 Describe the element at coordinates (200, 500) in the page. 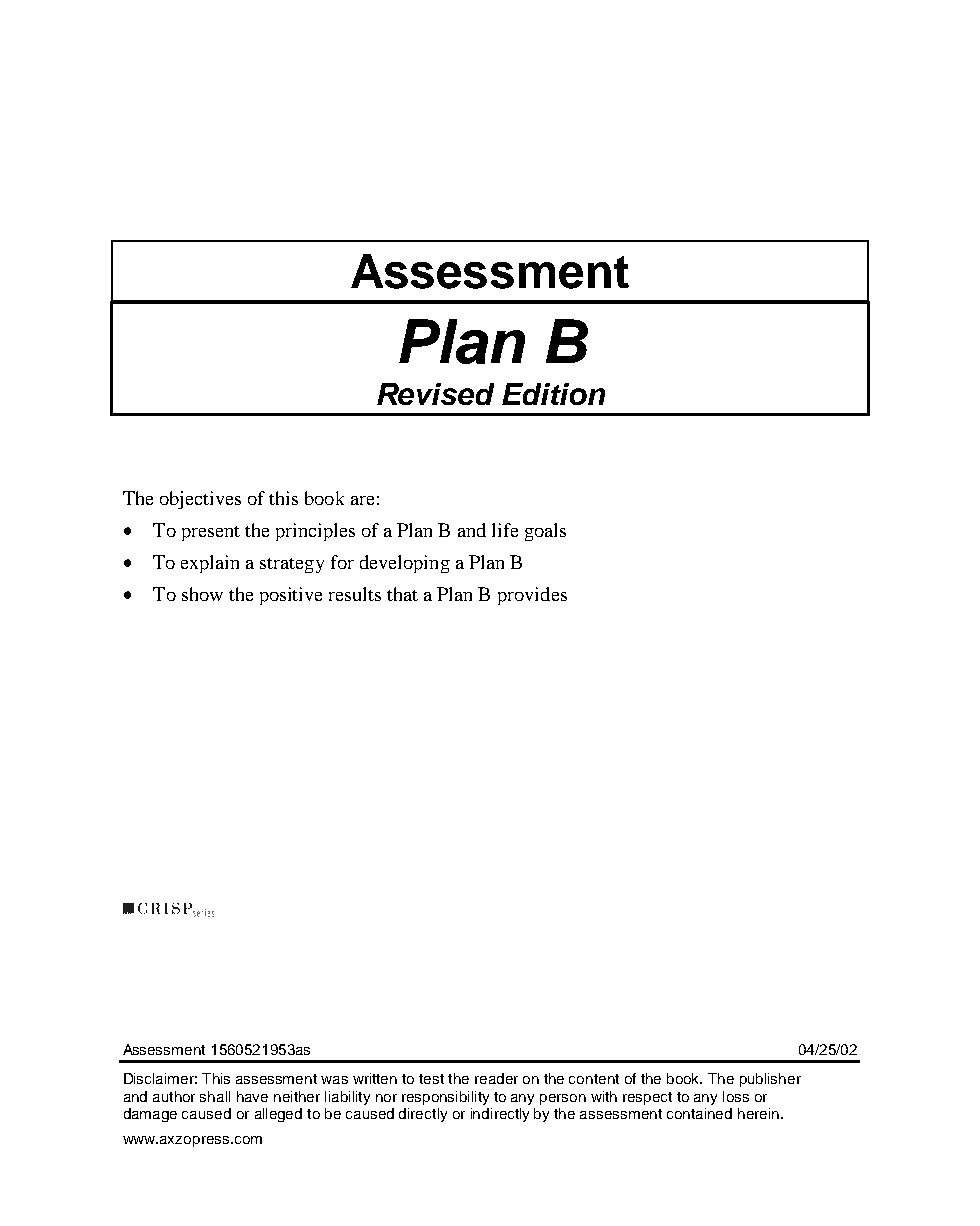

I see `objectives` at that location.
